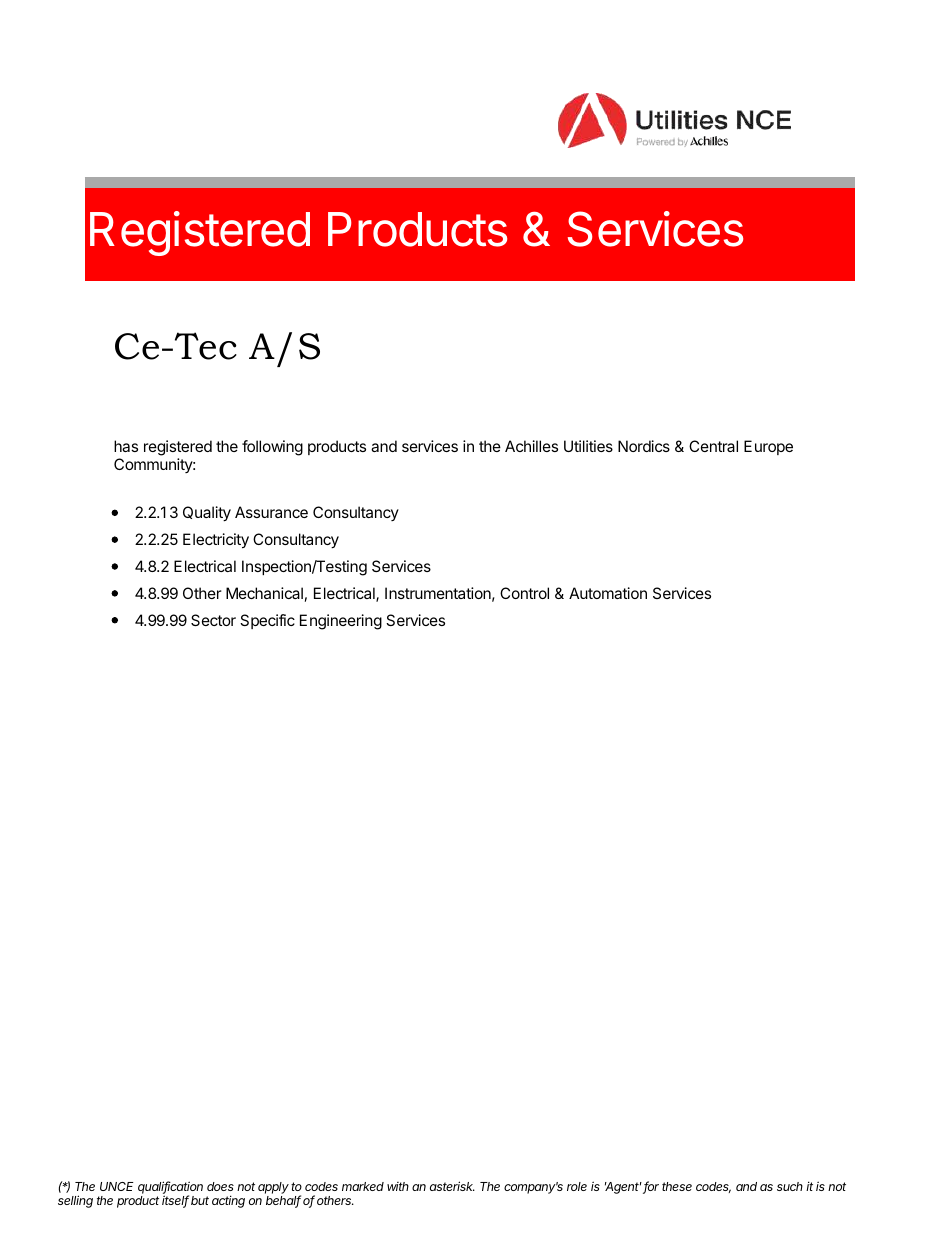 Image resolution: width=952 pixels, height=1233 pixels. I want to click on has, so click(126, 446).
